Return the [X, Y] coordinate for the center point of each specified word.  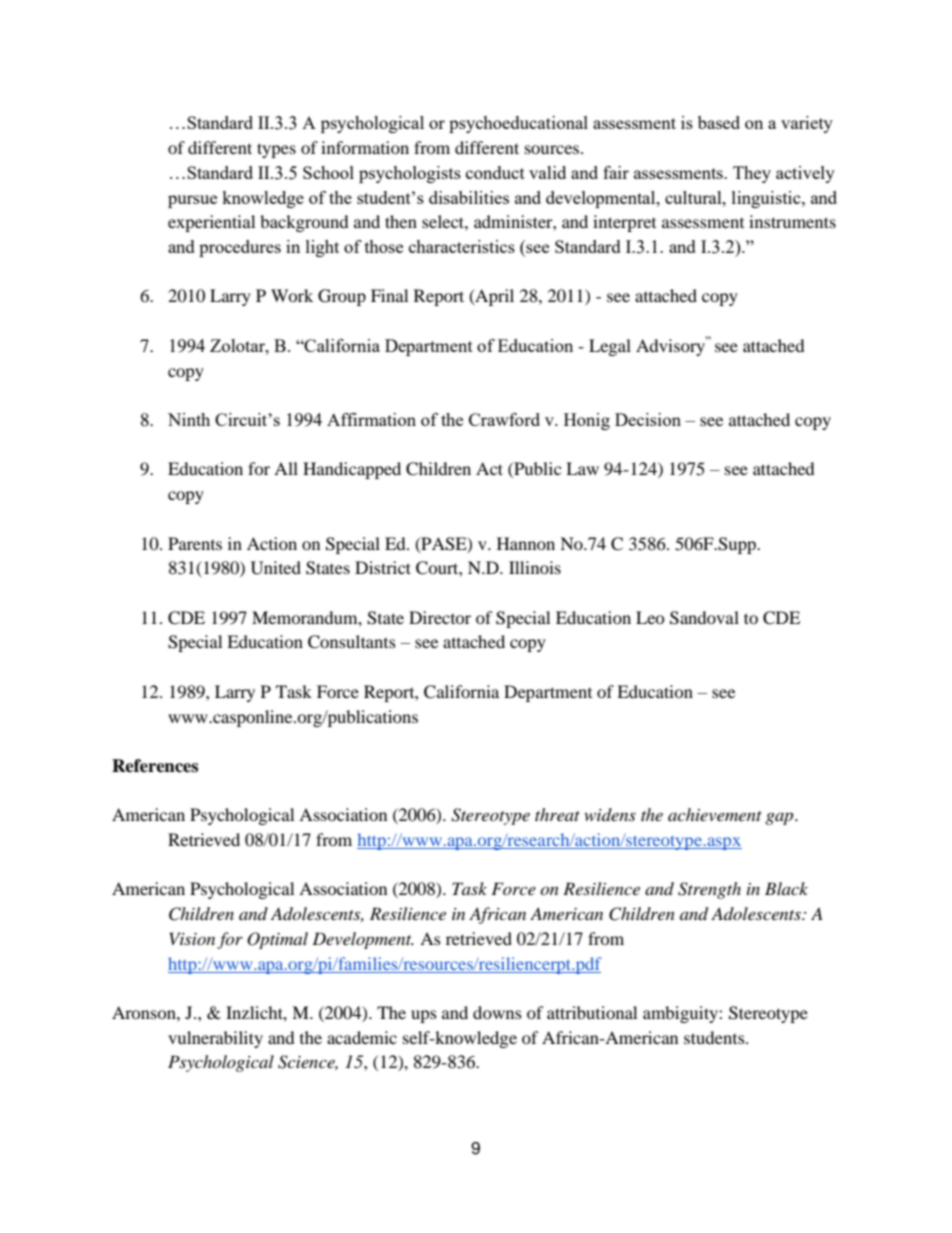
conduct [495, 172]
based [719, 122]
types [276, 150]
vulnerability [215, 1039]
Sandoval [704, 618]
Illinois [535, 567]
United [276, 568]
